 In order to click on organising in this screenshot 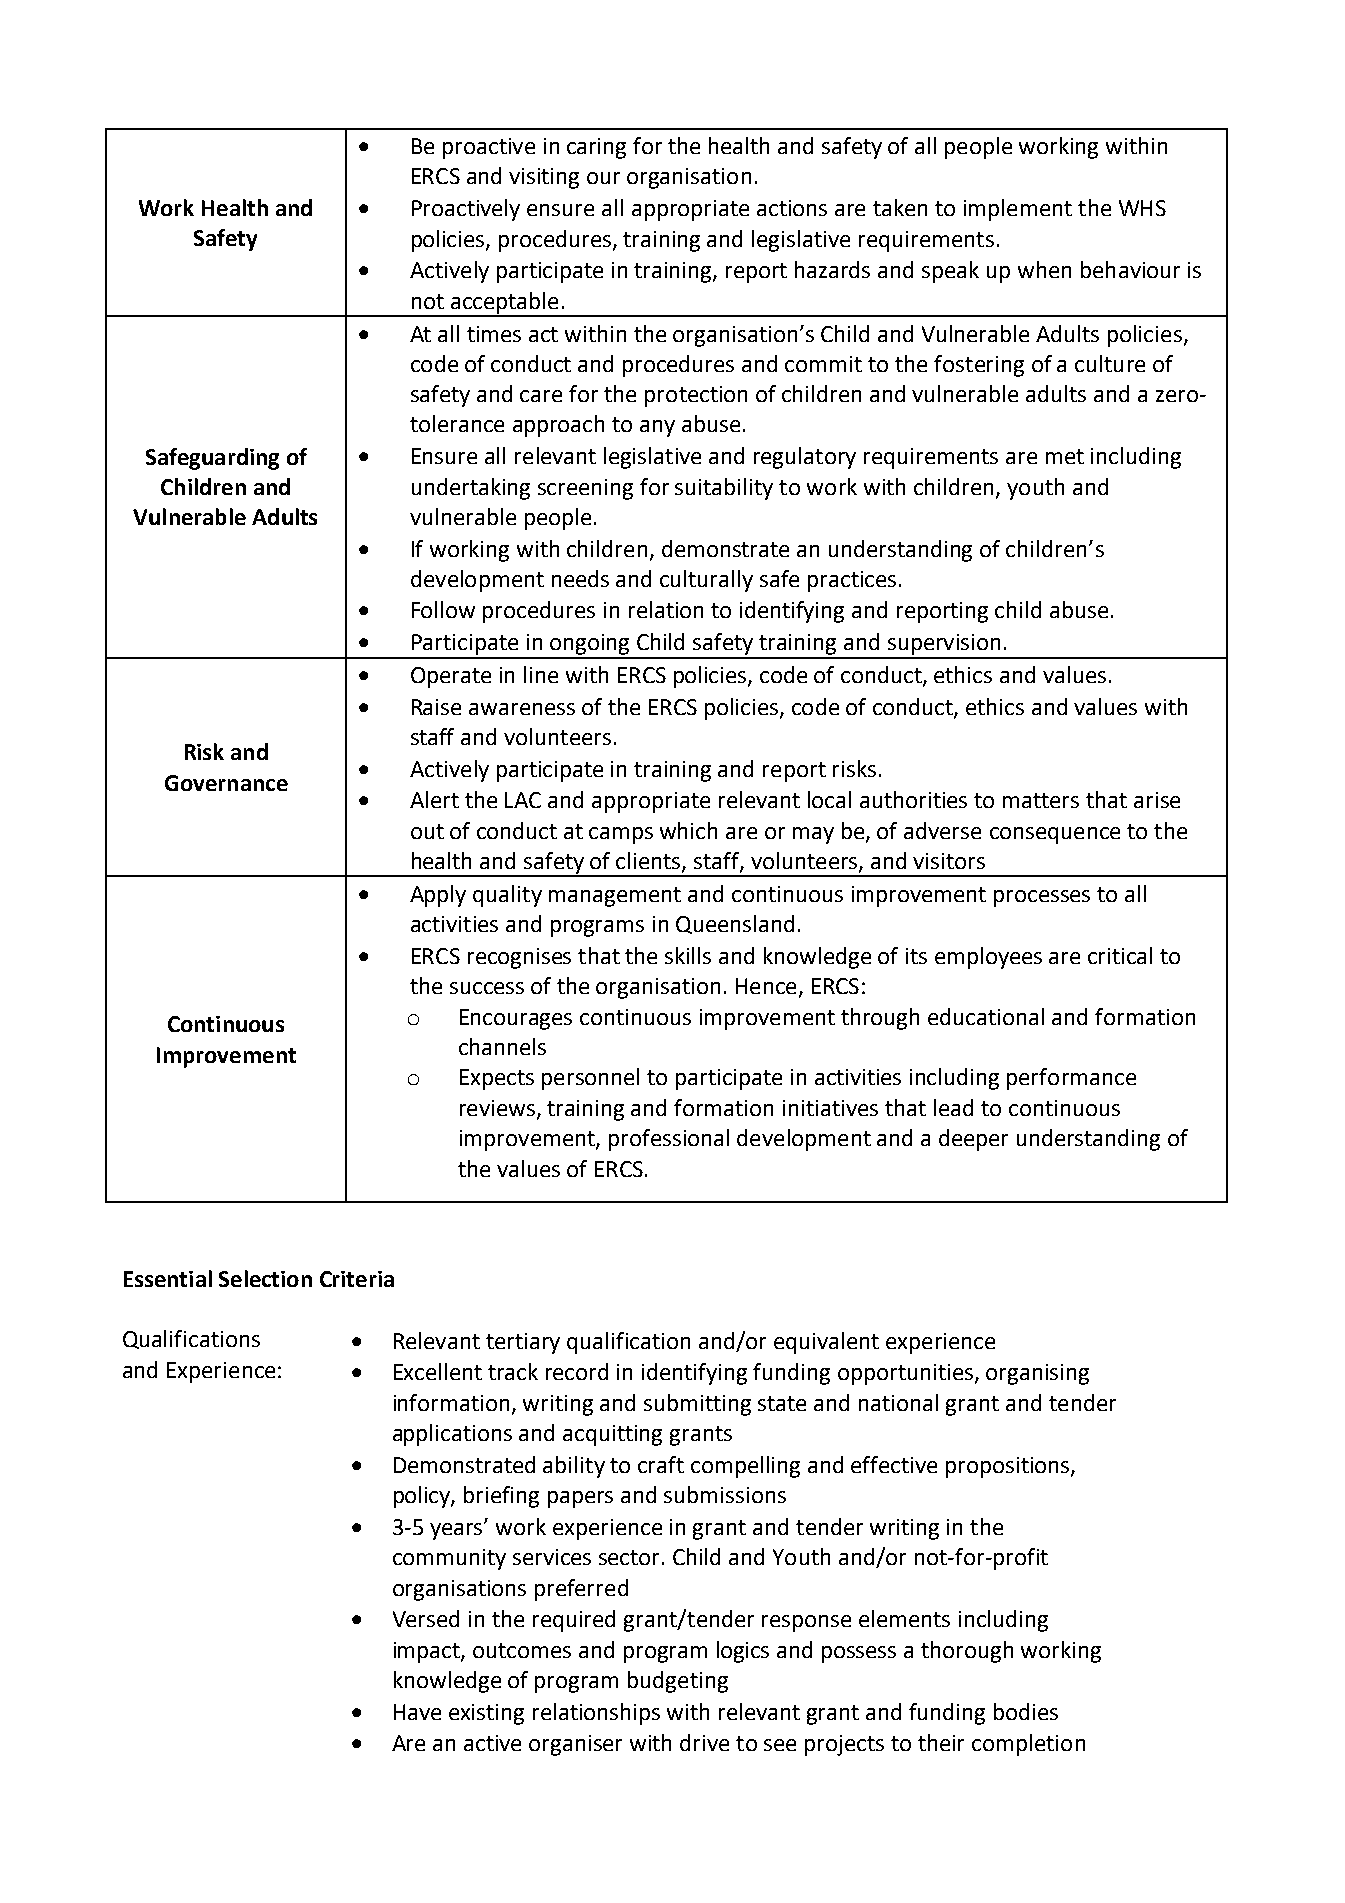, I will do `click(1037, 1374)`.
